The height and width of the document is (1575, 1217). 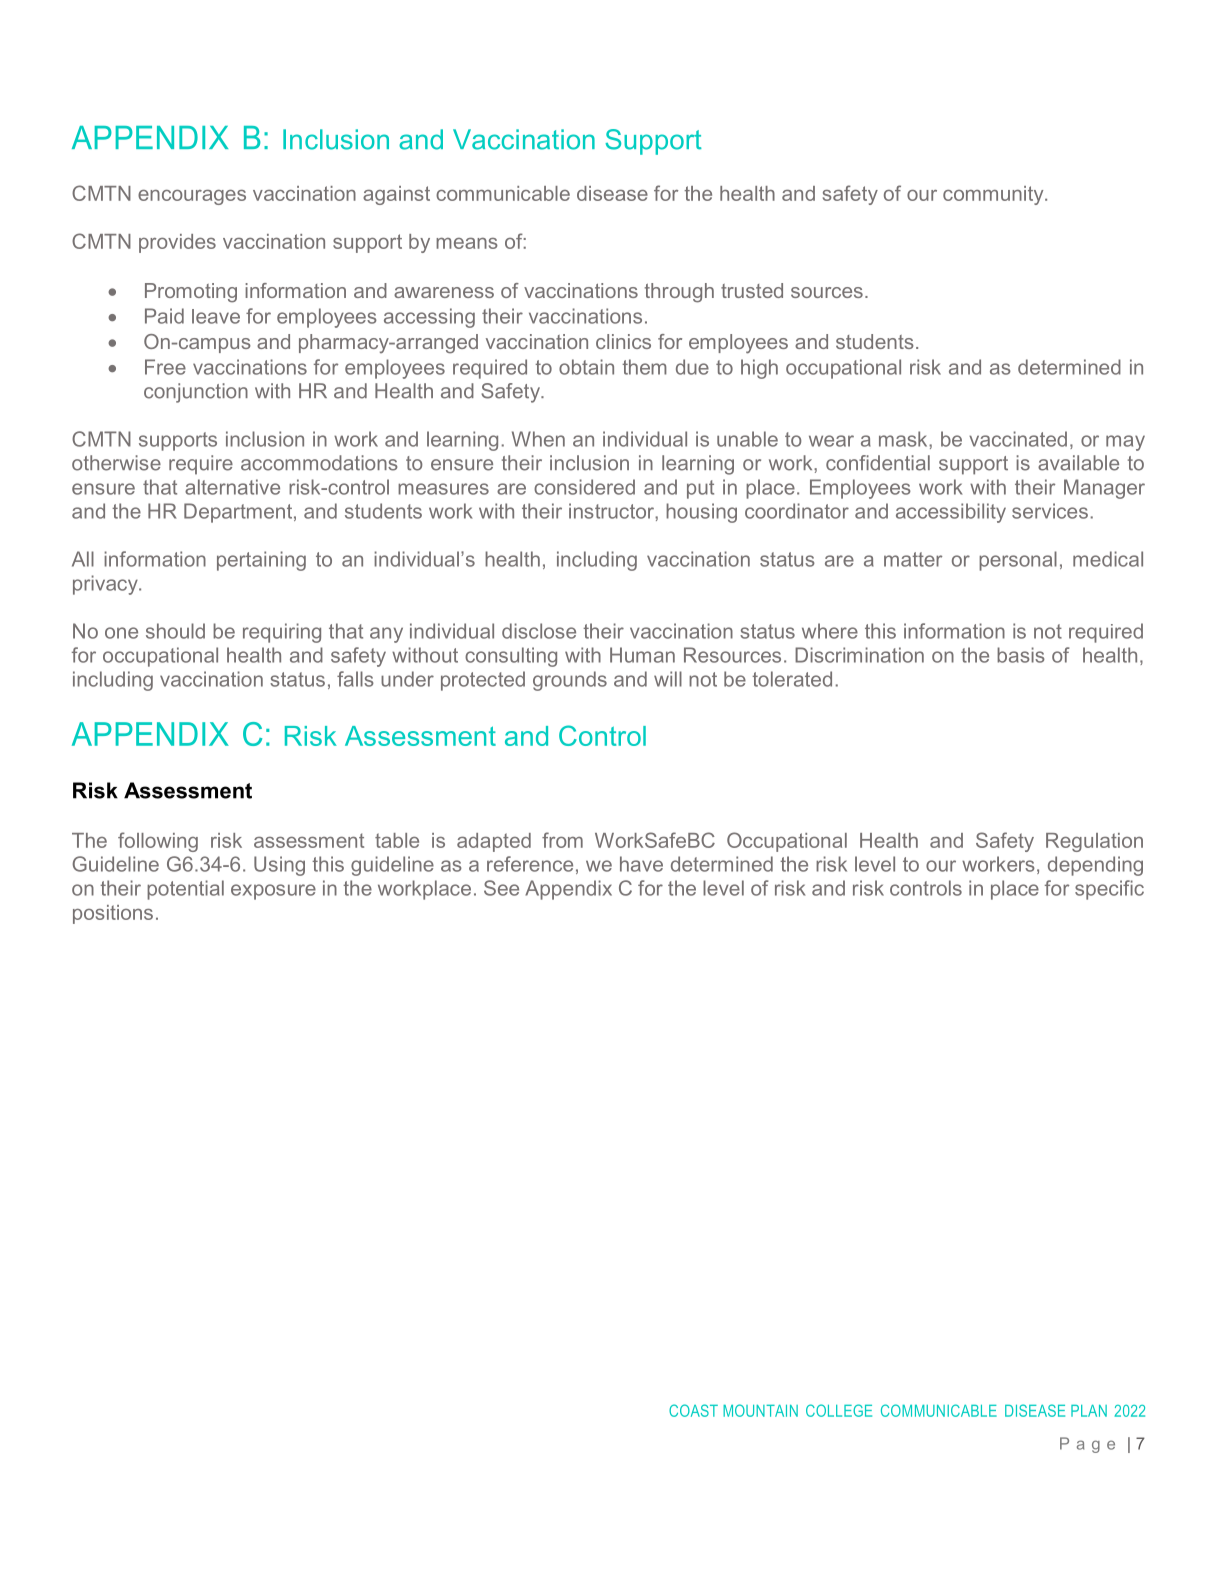 I want to click on should, so click(x=175, y=631).
